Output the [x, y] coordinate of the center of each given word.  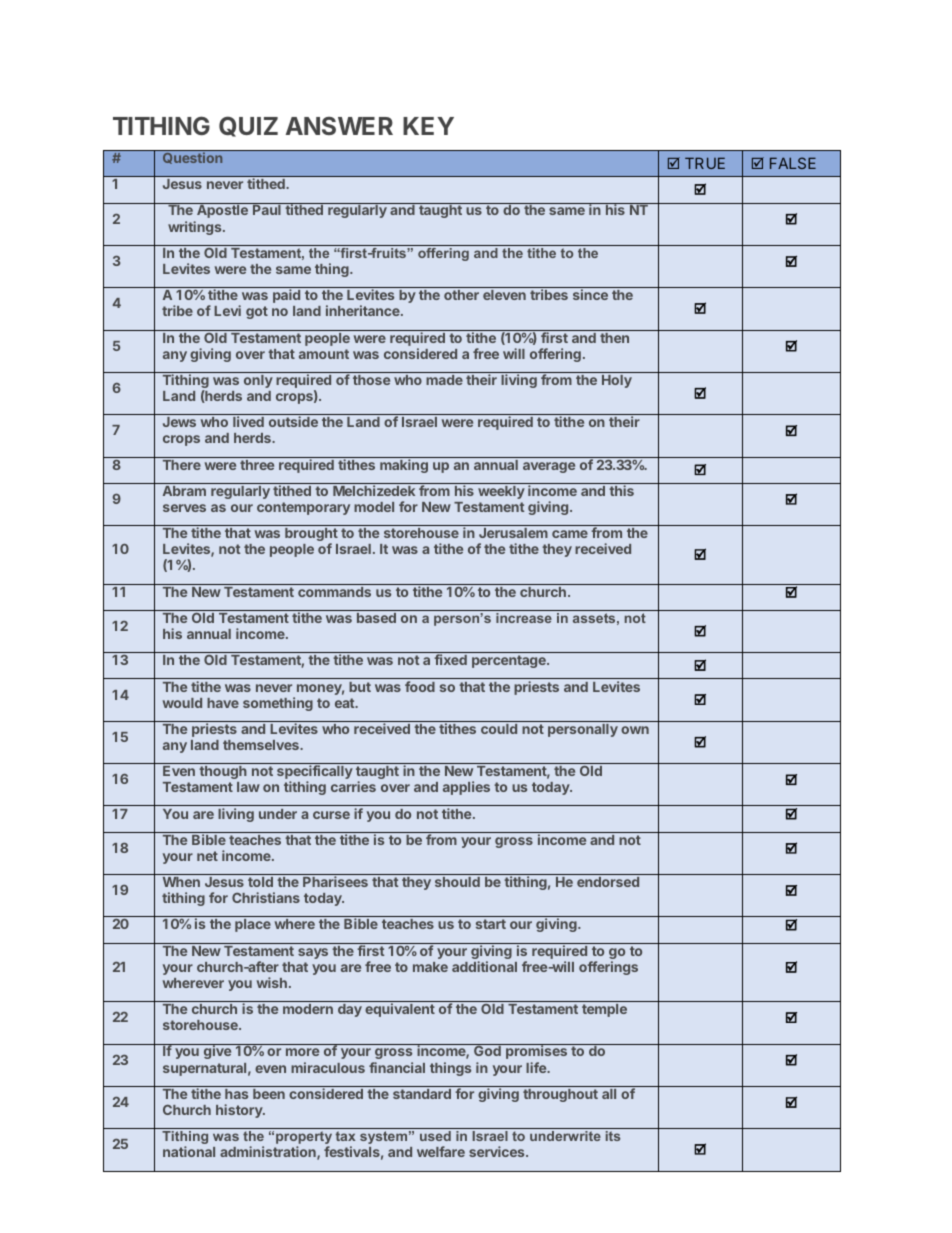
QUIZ [248, 126]
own [635, 730]
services [498, 1151]
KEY [428, 126]
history [240, 1111]
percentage [510, 661]
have [223, 703]
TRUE [705, 163]
